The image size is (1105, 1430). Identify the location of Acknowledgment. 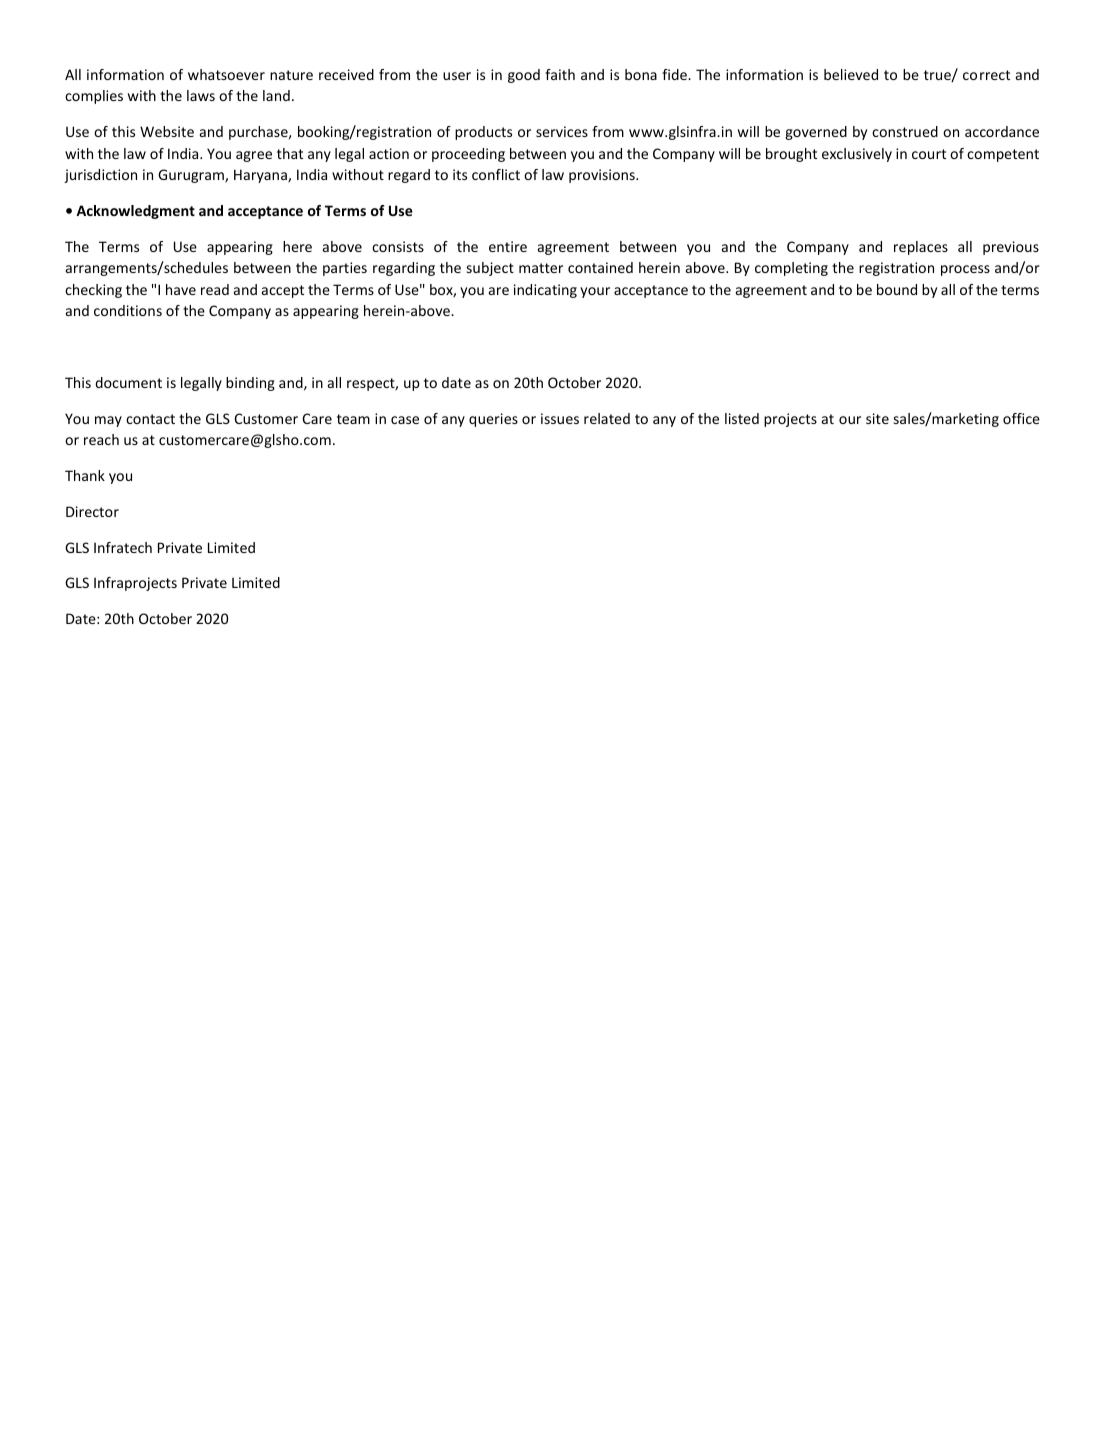
(135, 212).
